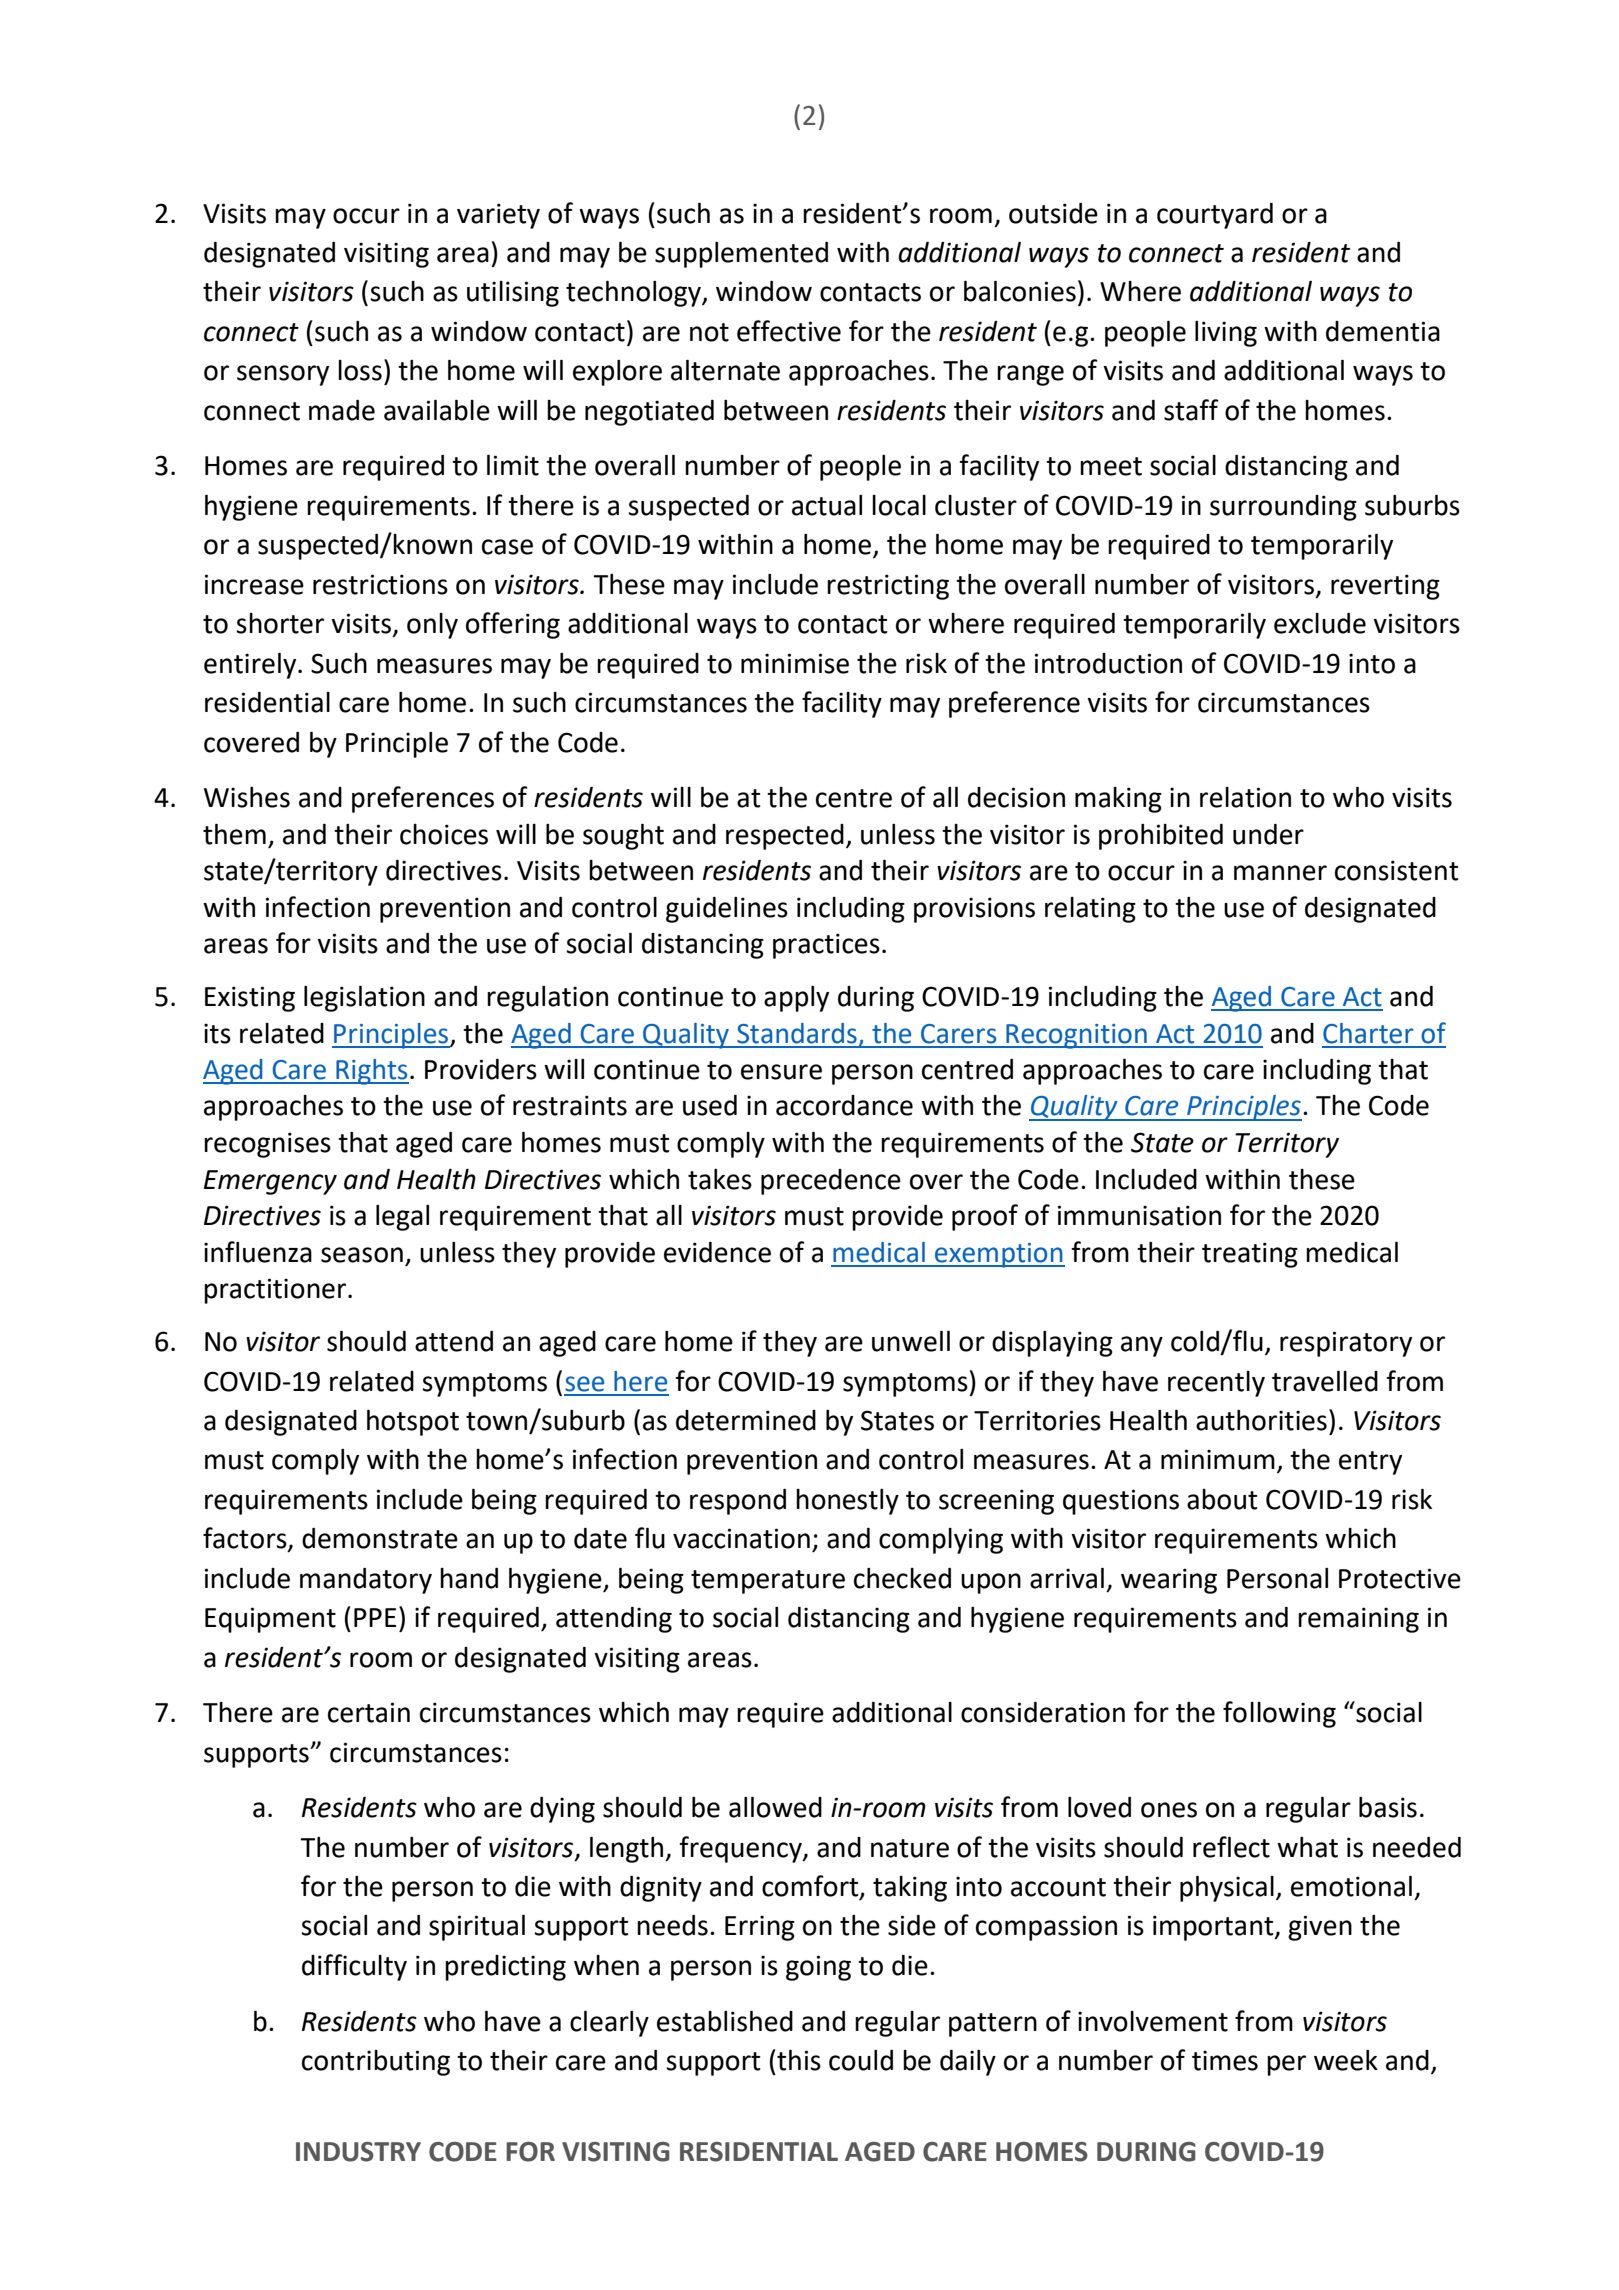 This document has width=1619, height=2290. I want to click on effective, so click(789, 331).
